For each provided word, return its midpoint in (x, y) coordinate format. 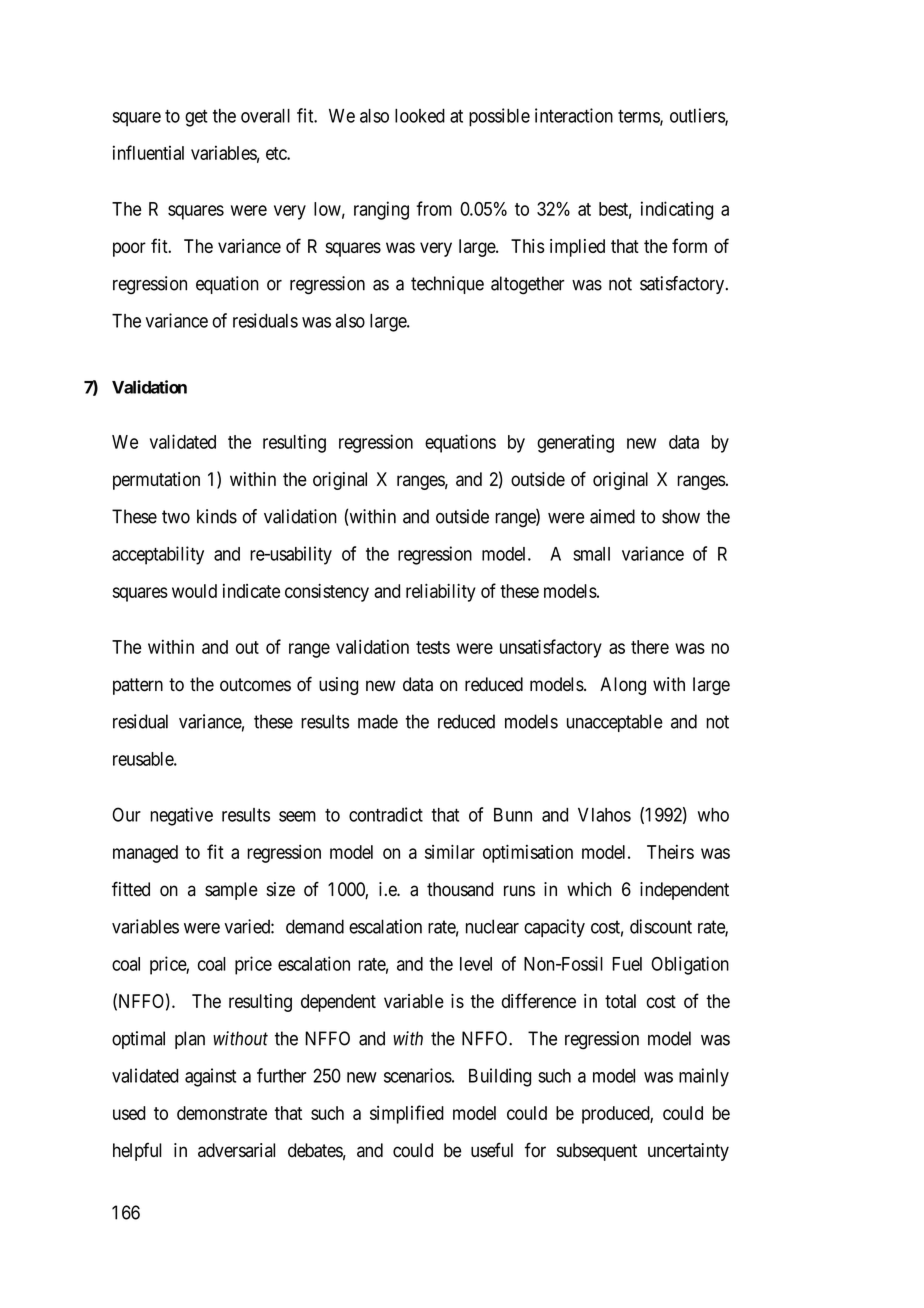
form (689, 245)
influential (148, 152)
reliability (441, 592)
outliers (698, 116)
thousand (460, 889)
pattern (138, 686)
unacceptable (615, 723)
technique (447, 285)
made (378, 721)
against (210, 1077)
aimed (612, 516)
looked (420, 116)
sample (231, 891)
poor (129, 249)
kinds (217, 516)
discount (661, 926)
